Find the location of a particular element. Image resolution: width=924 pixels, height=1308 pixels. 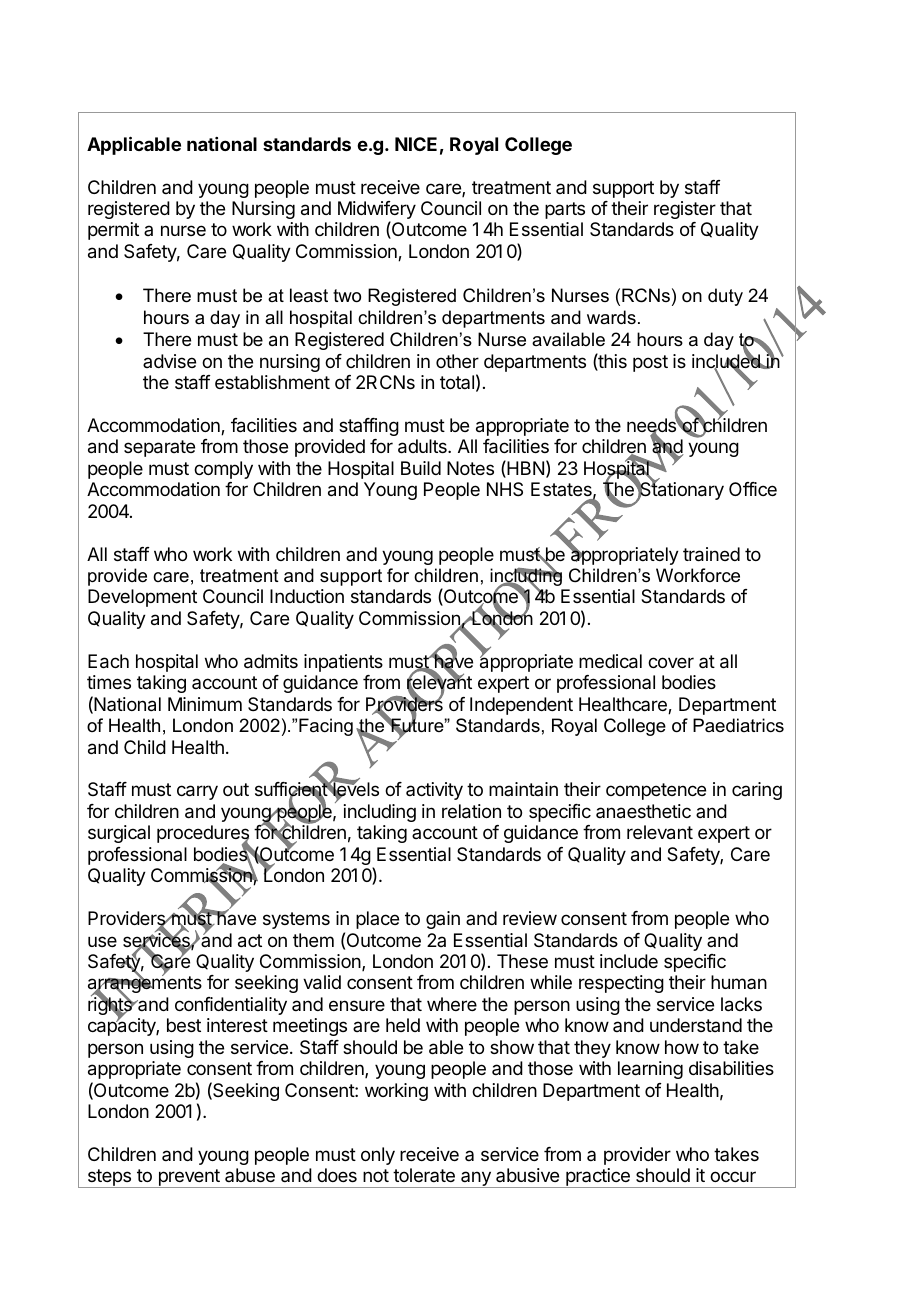

NICE is located at coordinates (416, 144).
